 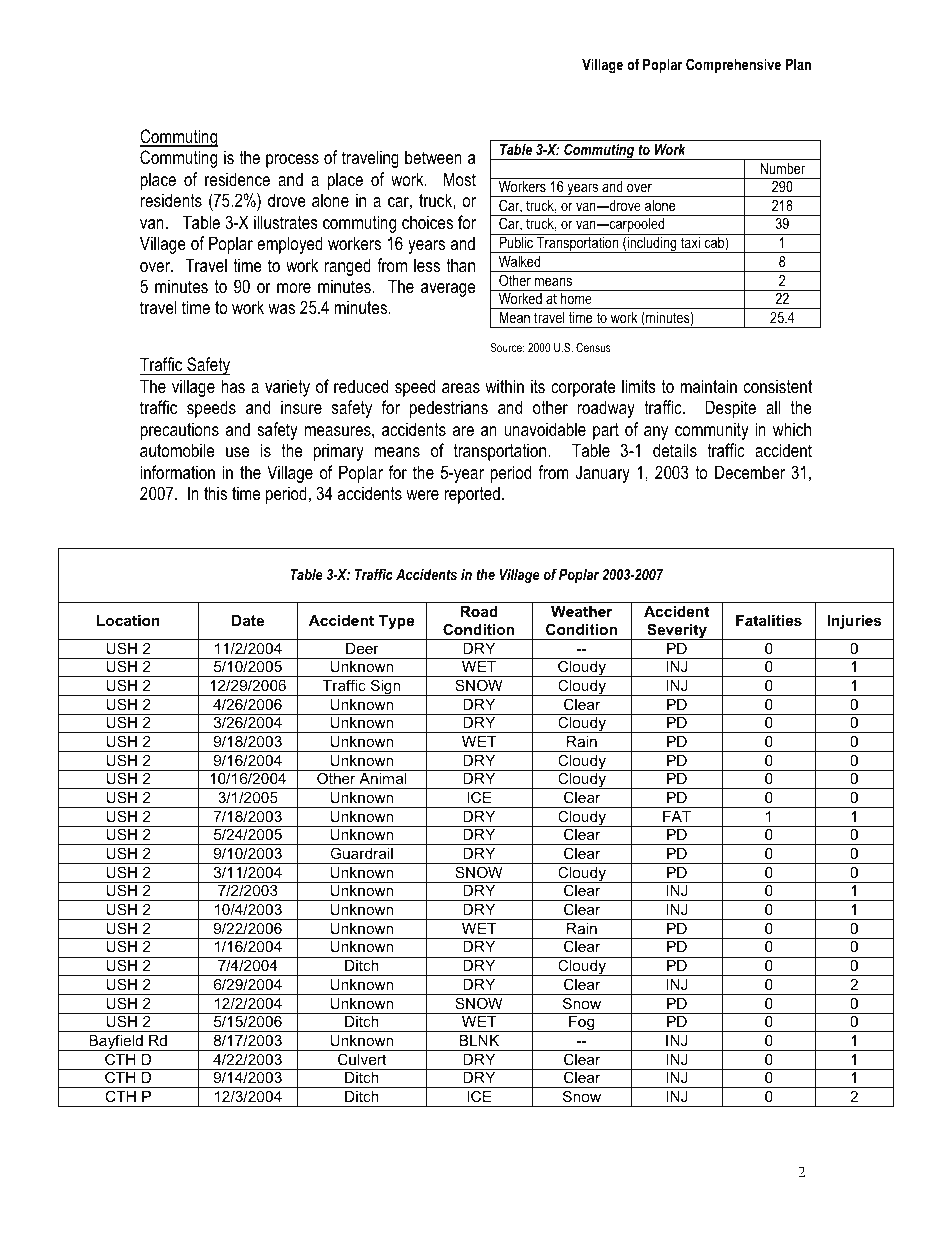 What do you see at coordinates (582, 611) in the screenshot?
I see `Weather` at bounding box center [582, 611].
